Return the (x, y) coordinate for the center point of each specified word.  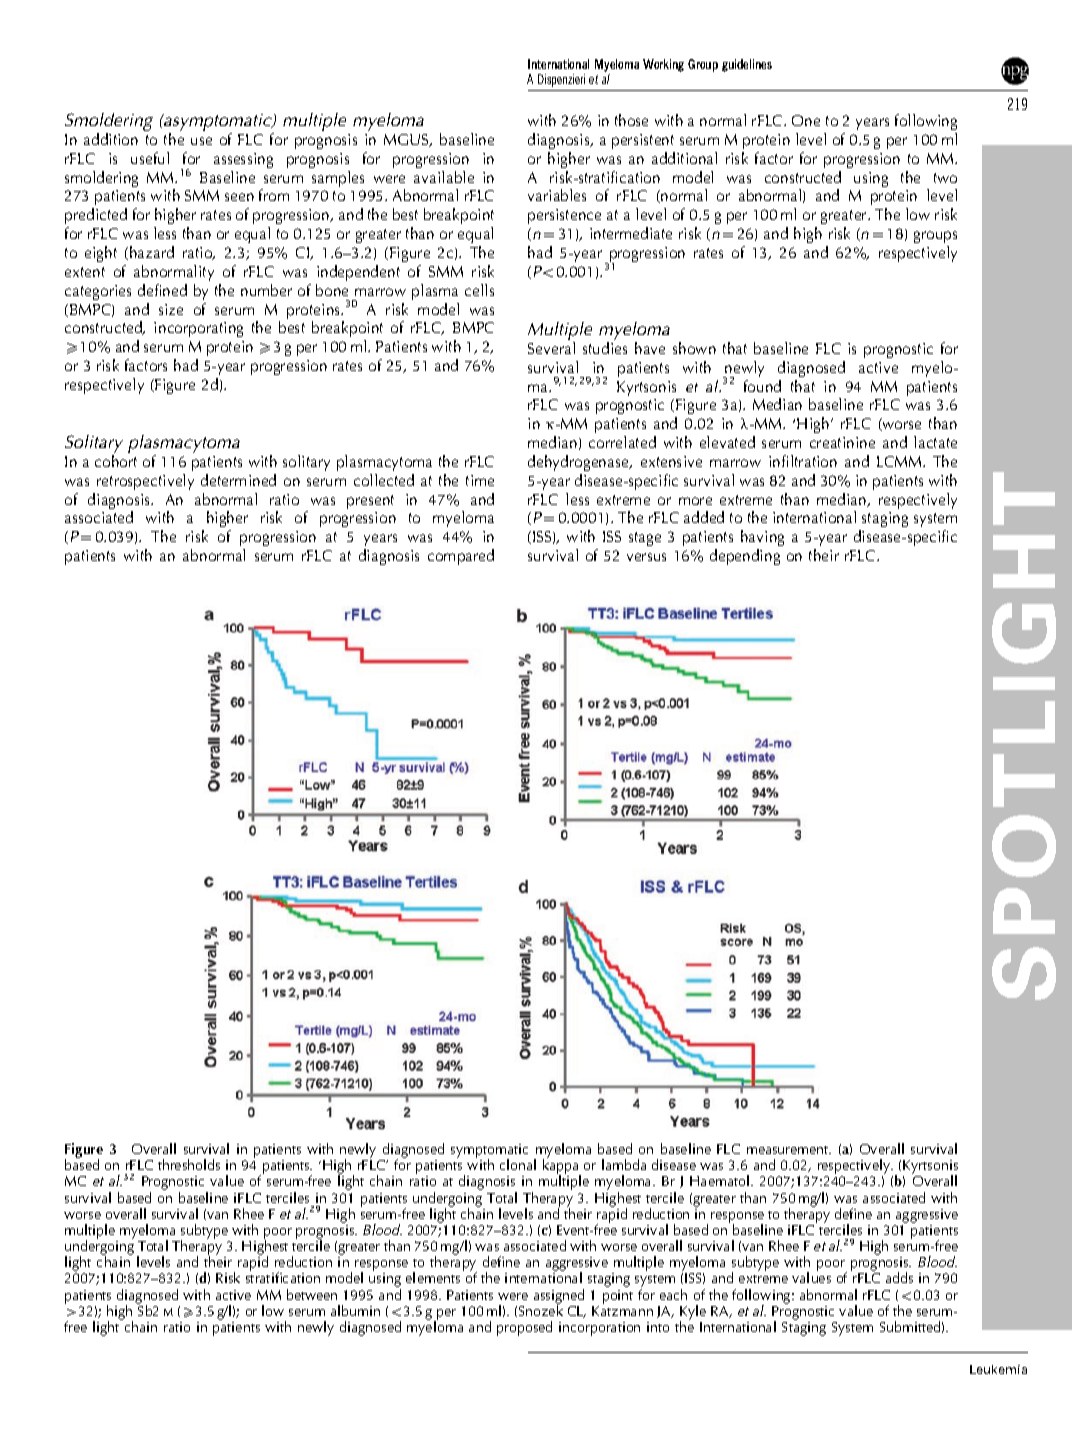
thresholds (189, 1164)
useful (150, 158)
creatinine (842, 442)
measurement (789, 1150)
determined (238, 480)
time (480, 480)
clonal (518, 1164)
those (631, 120)
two (945, 178)
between (312, 1294)
